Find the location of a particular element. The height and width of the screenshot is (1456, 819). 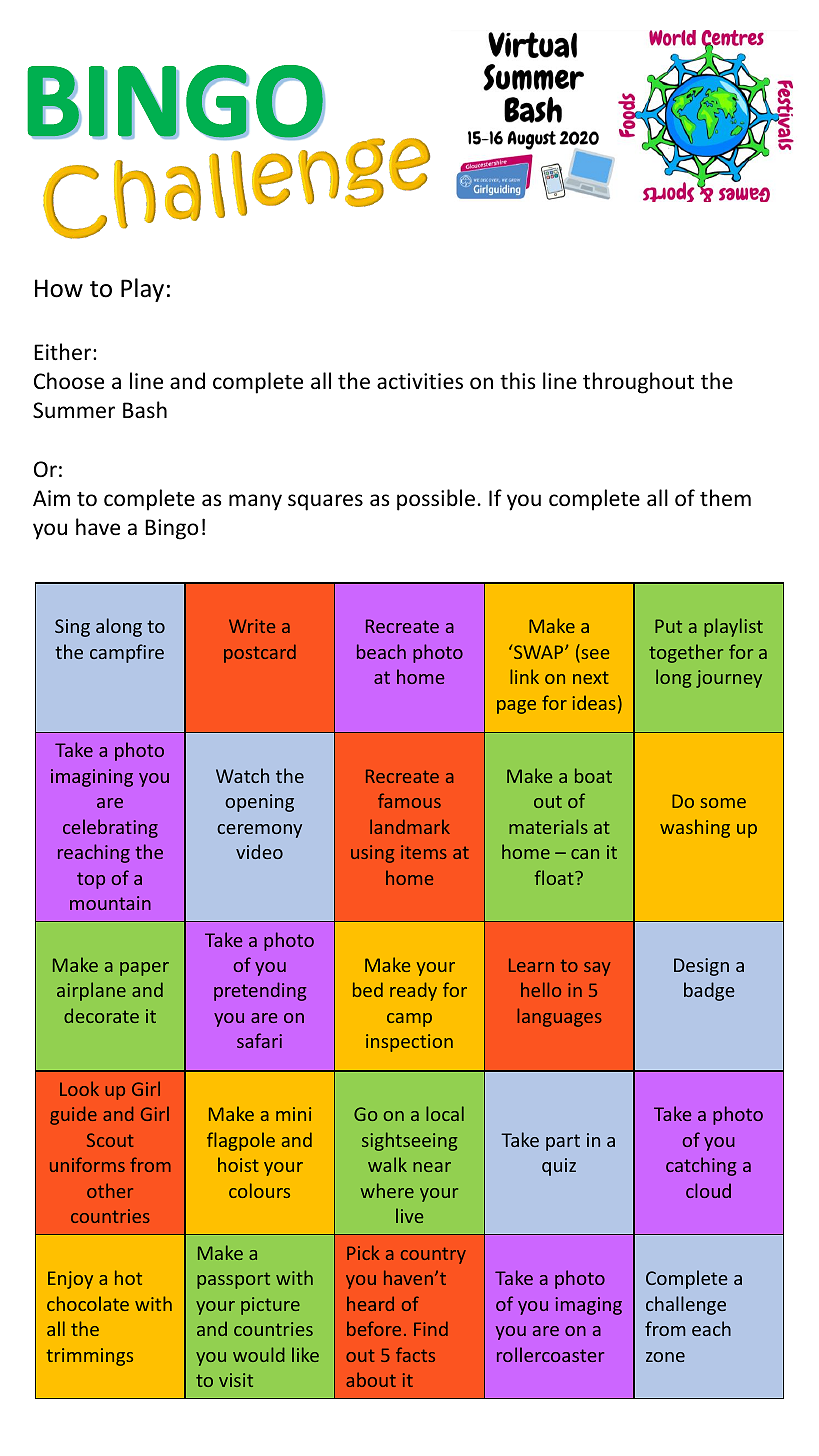

washing is located at coordinates (695, 828).
